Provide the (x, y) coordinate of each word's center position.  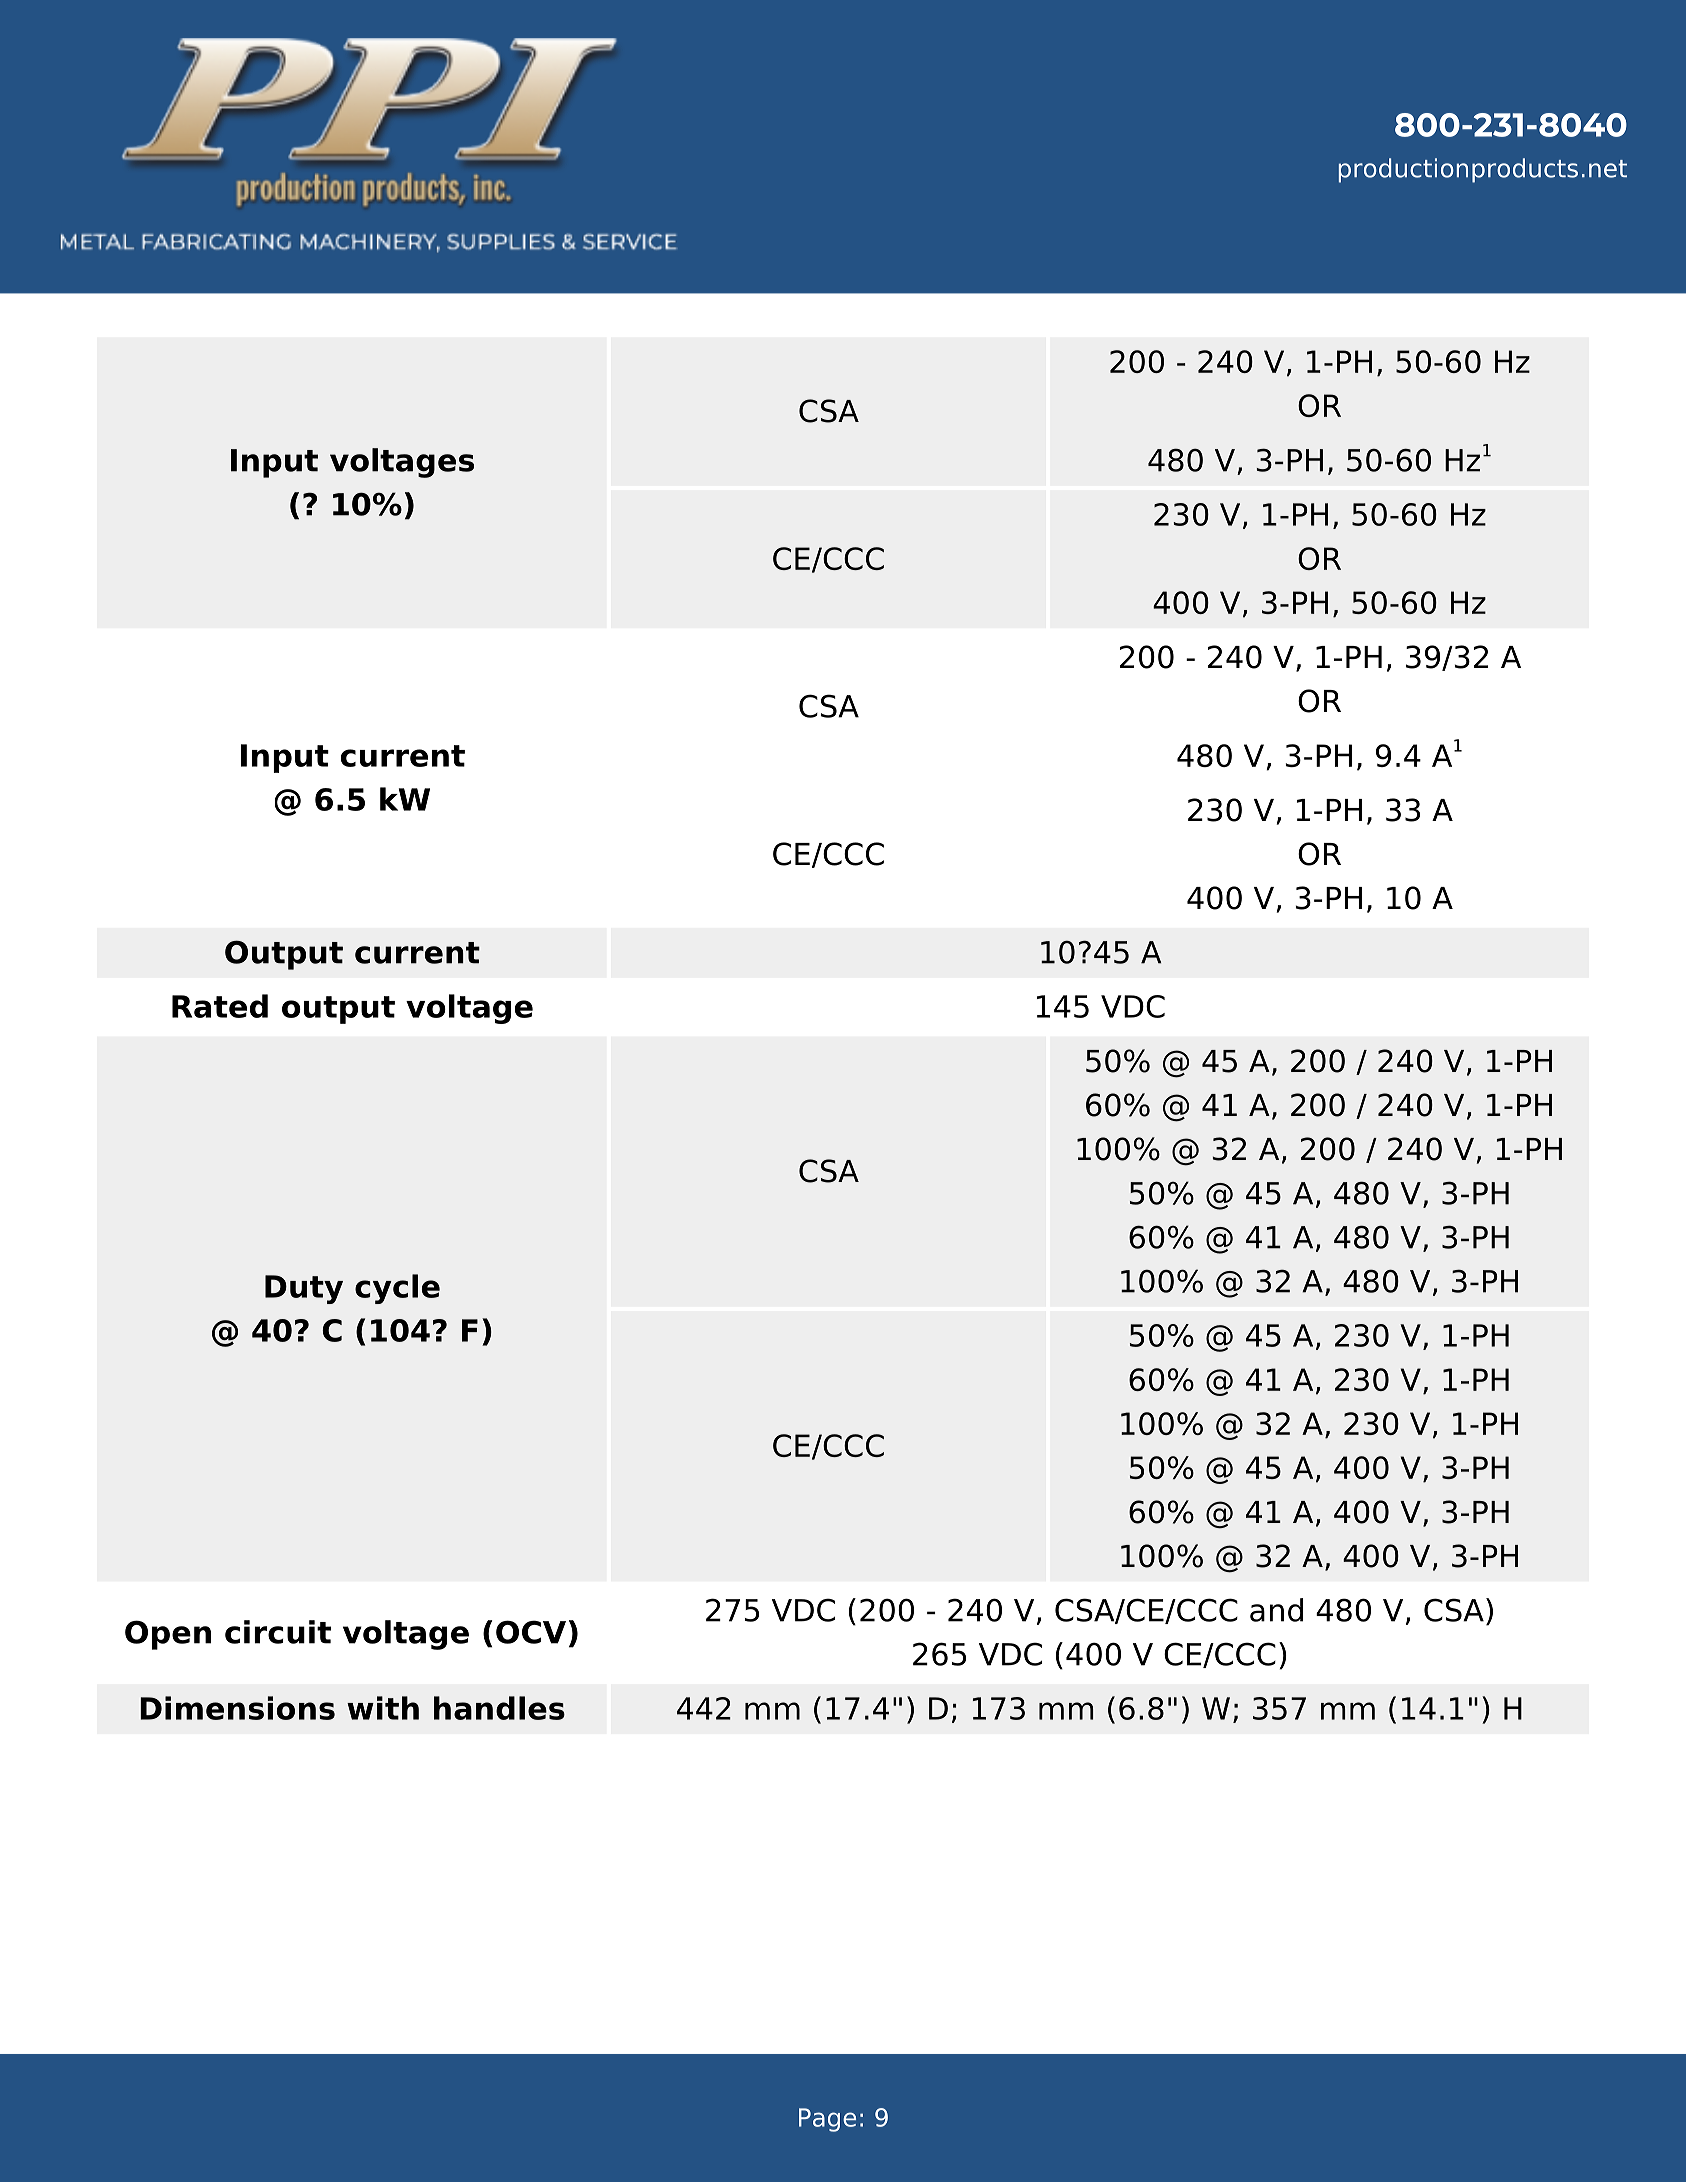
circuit (278, 1632)
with (383, 1708)
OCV (531, 1632)
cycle (397, 1289)
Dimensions (237, 1708)
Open (168, 1635)
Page (827, 2120)
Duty (304, 1289)
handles (499, 1708)
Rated (220, 1006)
